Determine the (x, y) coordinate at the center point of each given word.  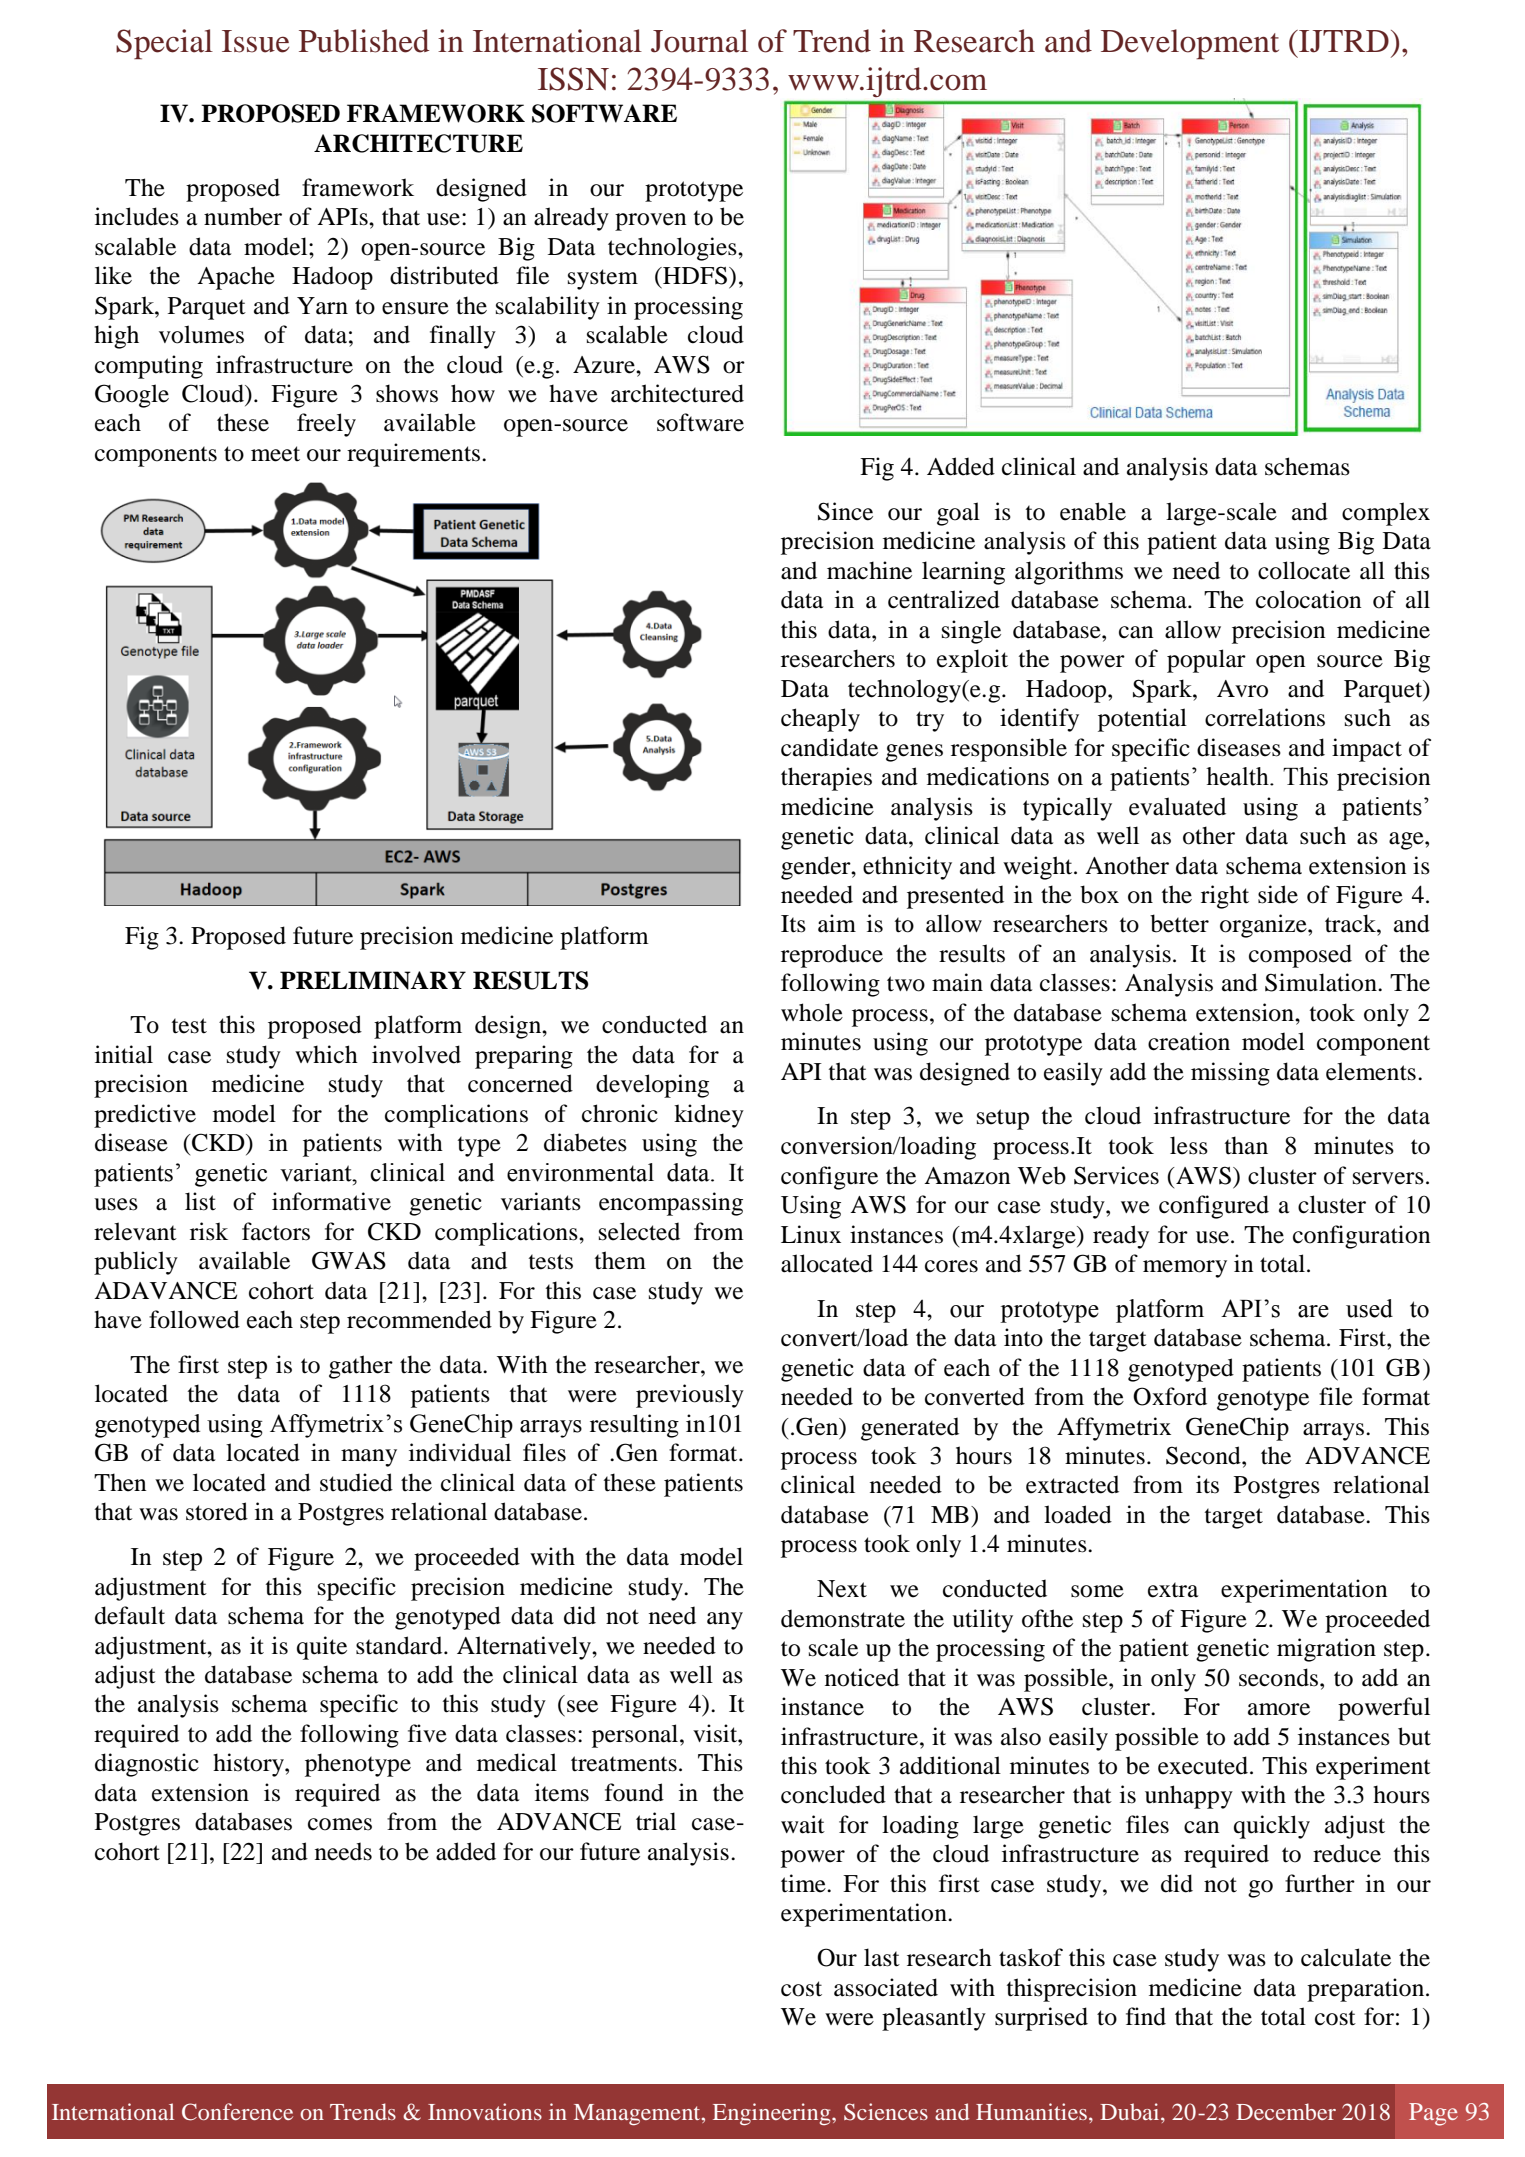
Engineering (773, 2114)
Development (1190, 44)
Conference (237, 2112)
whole (812, 1012)
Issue (255, 41)
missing (1230, 1074)
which (326, 1054)
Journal (699, 41)
